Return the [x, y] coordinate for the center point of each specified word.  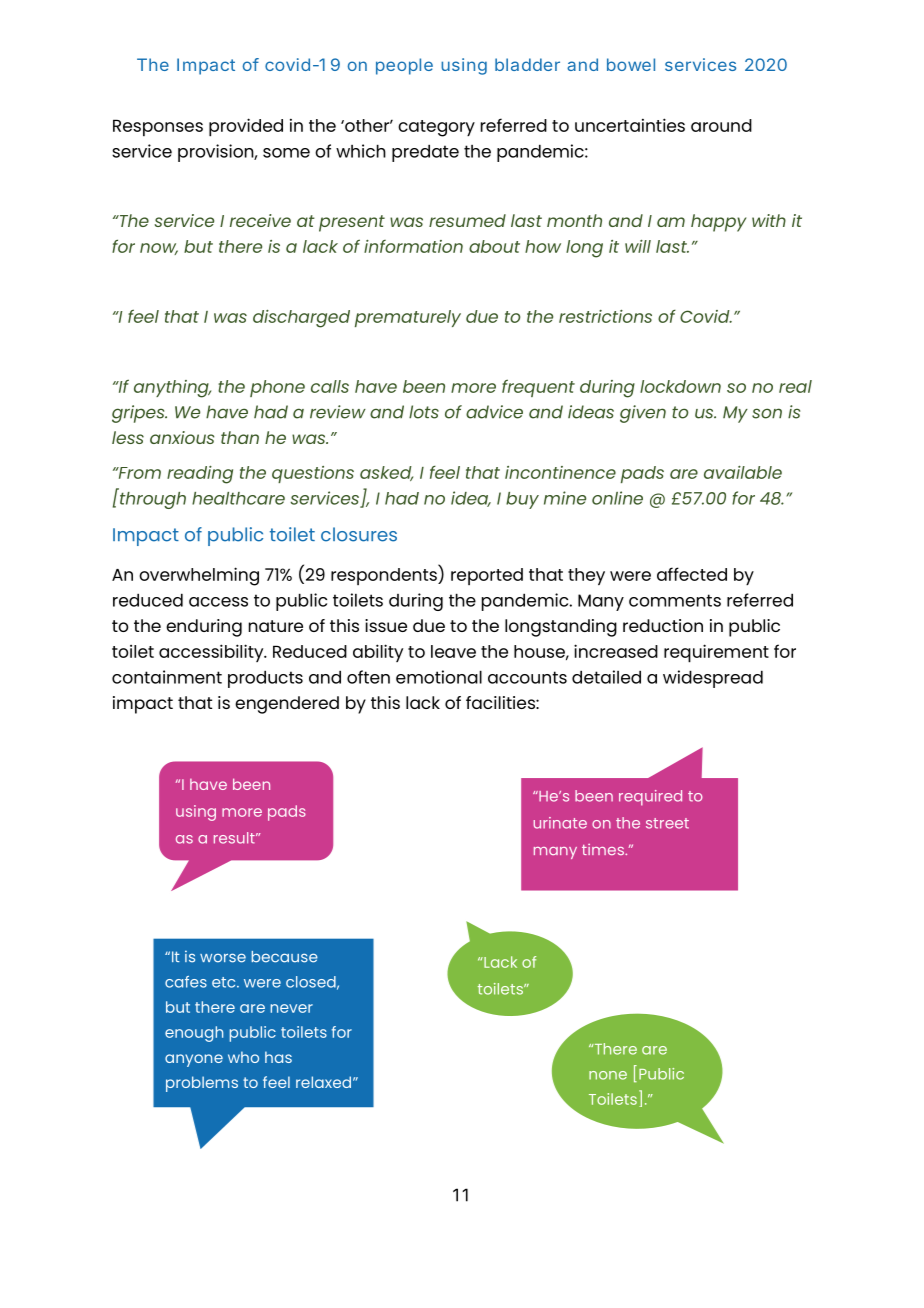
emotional [439, 677]
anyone [194, 1060]
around [721, 125]
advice [494, 412]
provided [246, 127]
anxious [182, 437]
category [436, 128]
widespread [713, 679]
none [608, 1075]
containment [167, 677]
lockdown [680, 386]
